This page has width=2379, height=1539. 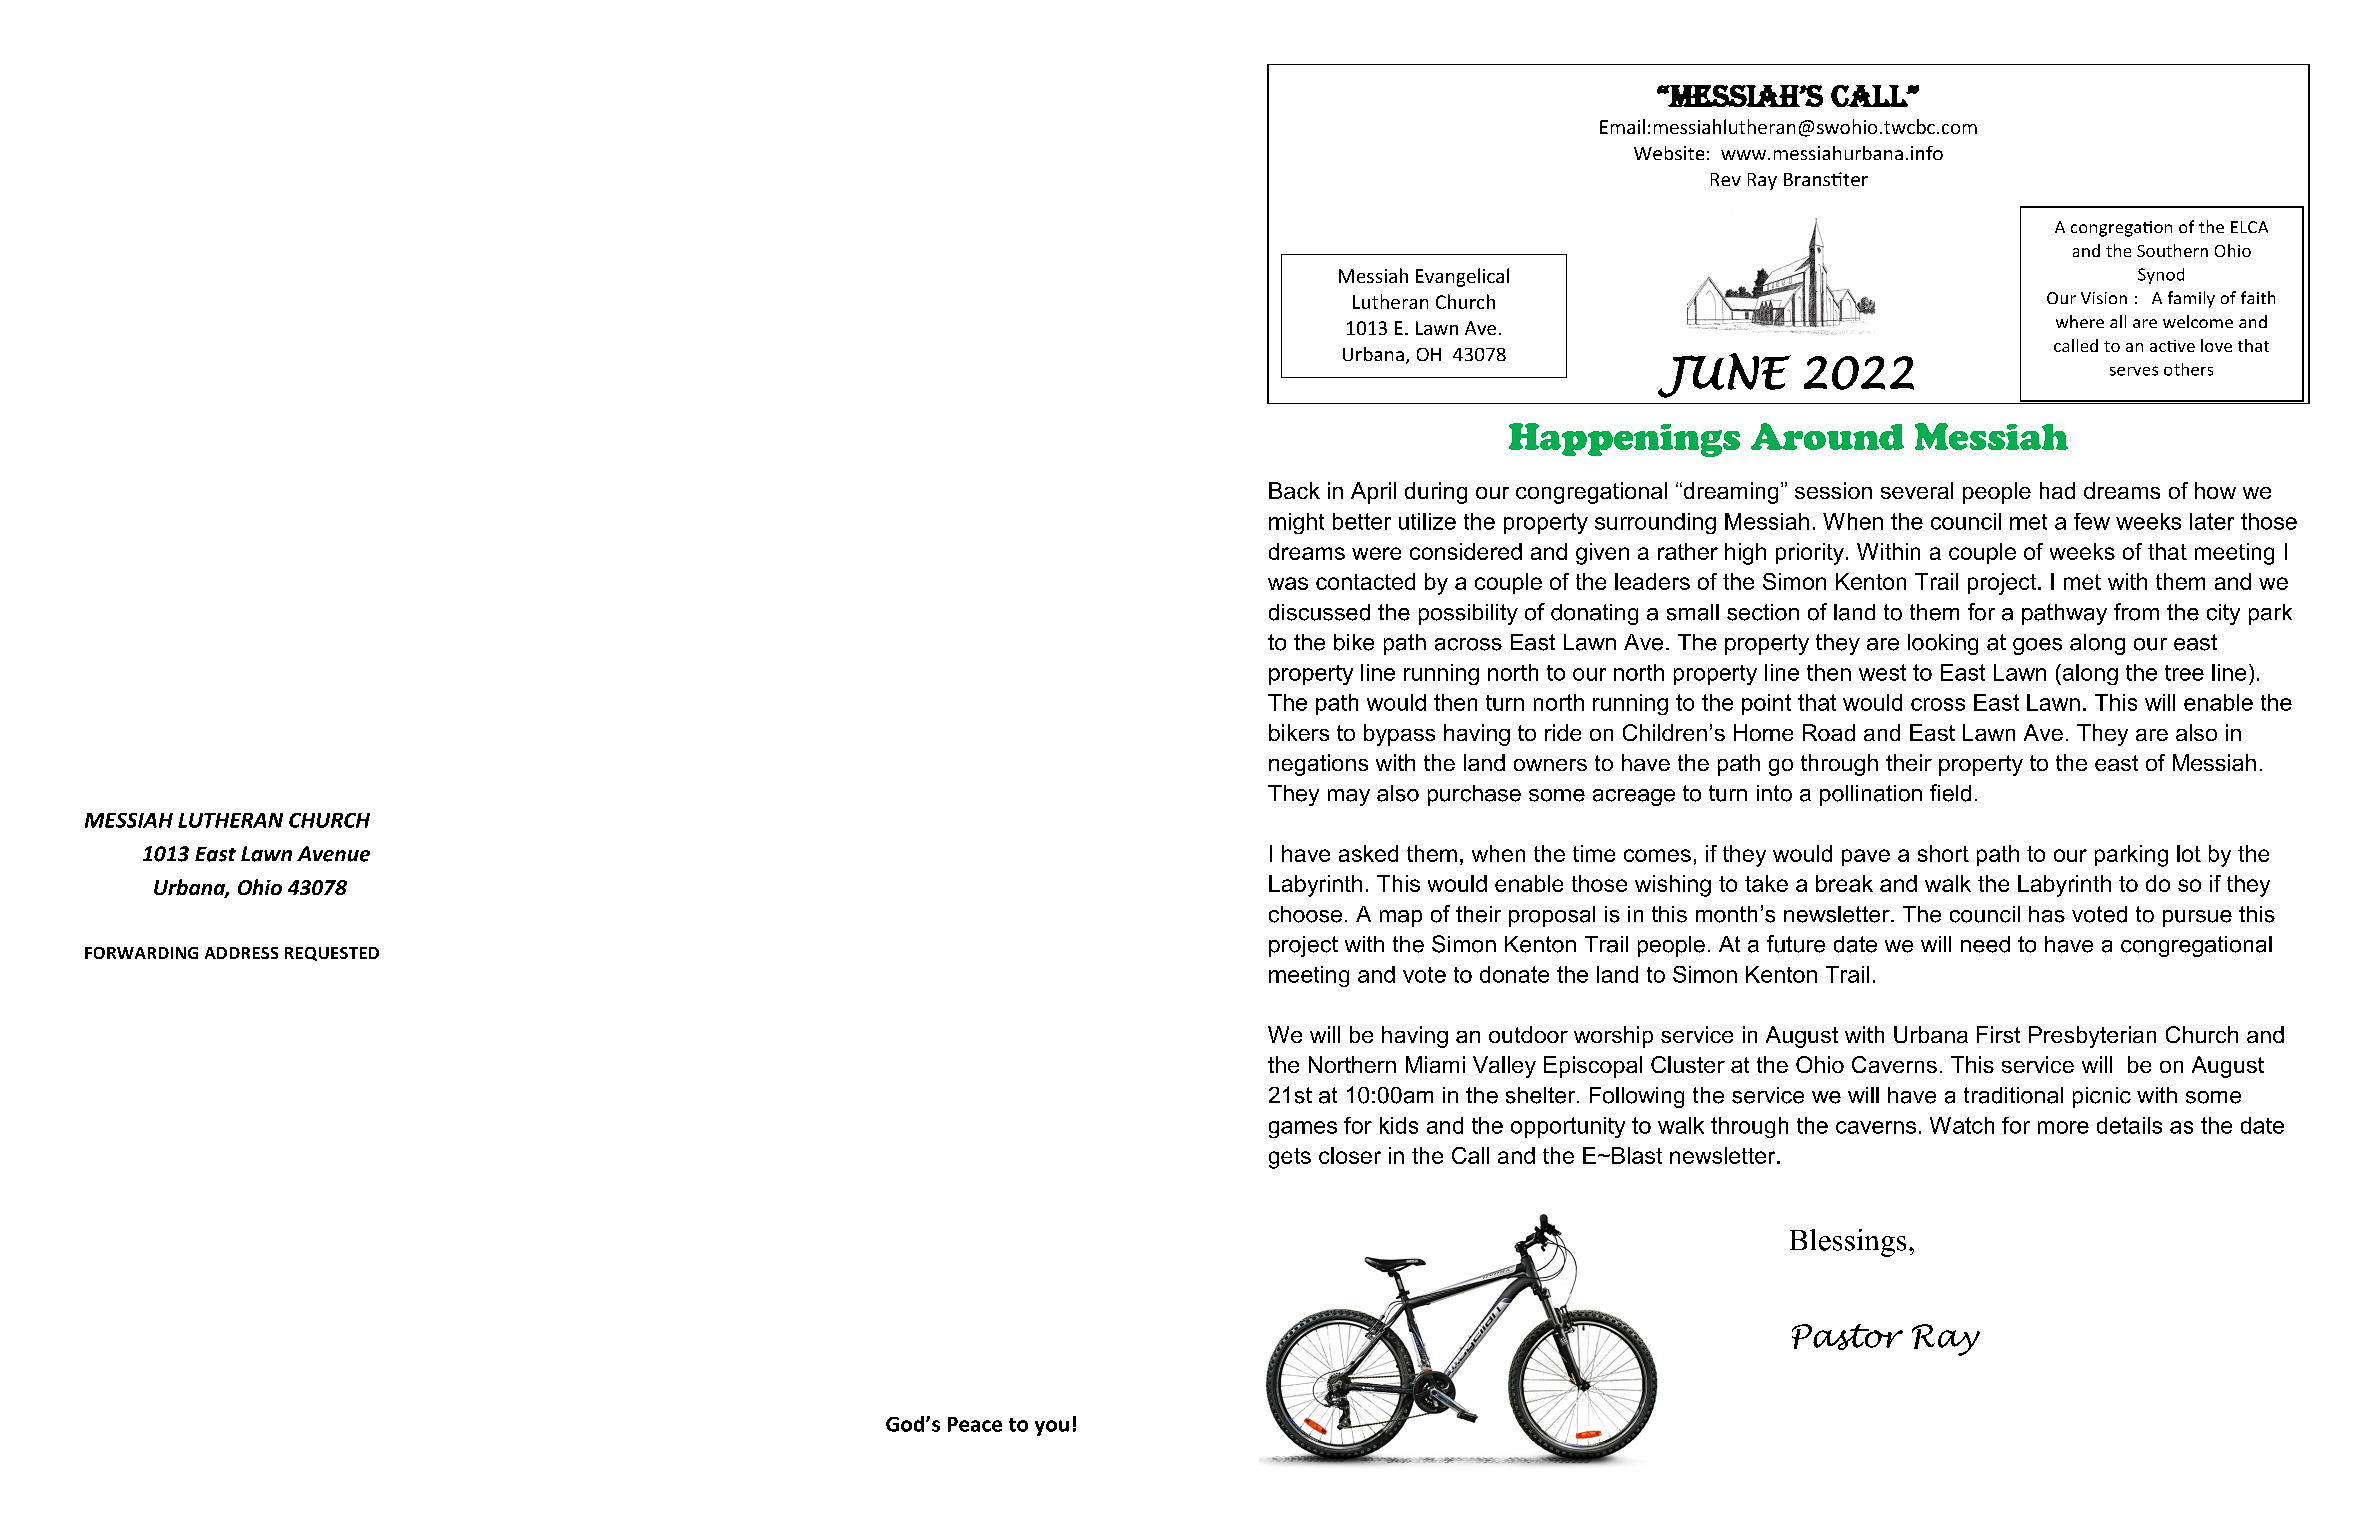 What do you see at coordinates (1296, 523) in the page?
I see `might` at bounding box center [1296, 523].
